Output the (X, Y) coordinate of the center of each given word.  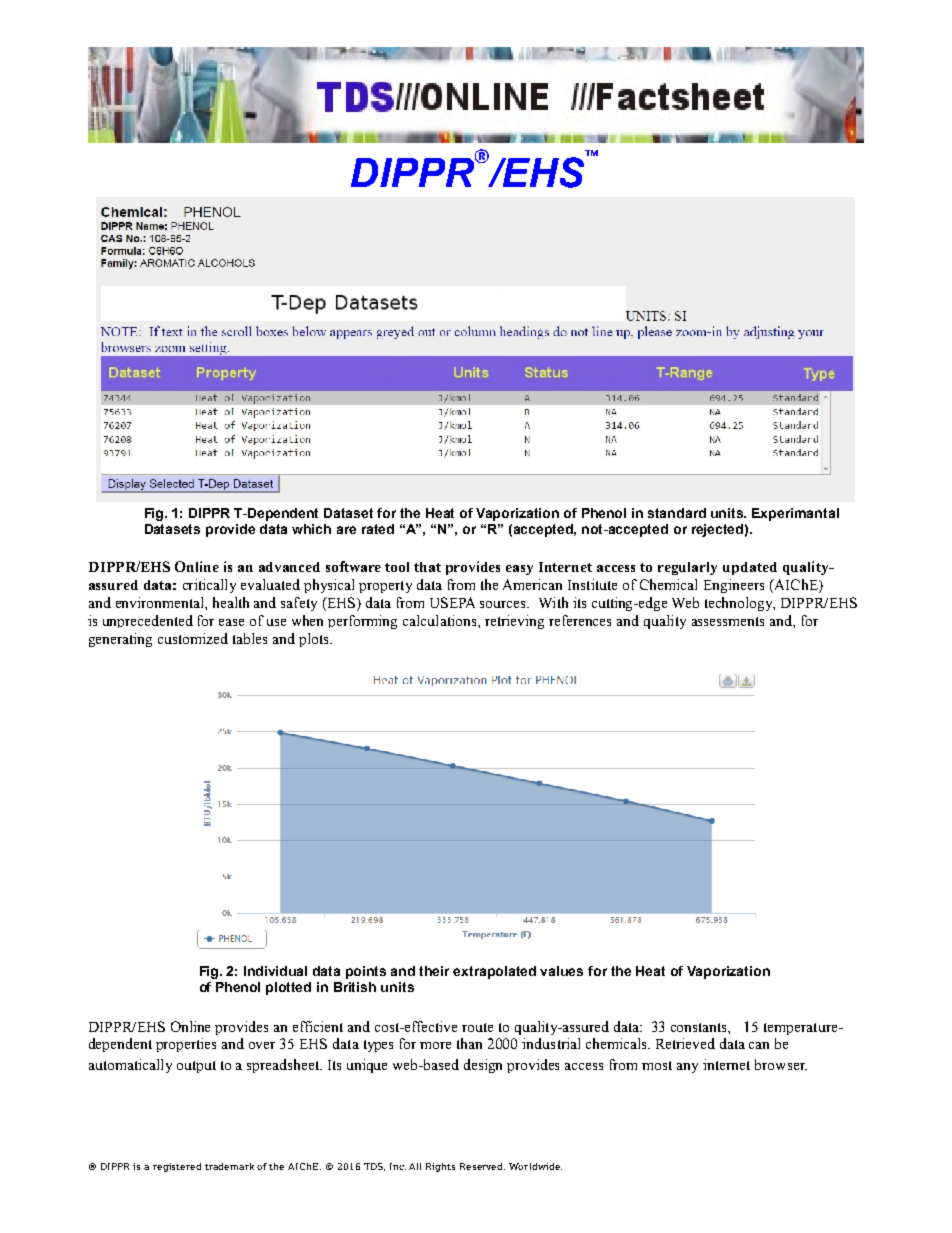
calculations (441, 620)
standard (677, 513)
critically (209, 586)
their (434, 971)
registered (177, 1167)
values (561, 971)
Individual (275, 971)
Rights (440, 1167)
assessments (728, 621)
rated (378, 529)
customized (193, 638)
